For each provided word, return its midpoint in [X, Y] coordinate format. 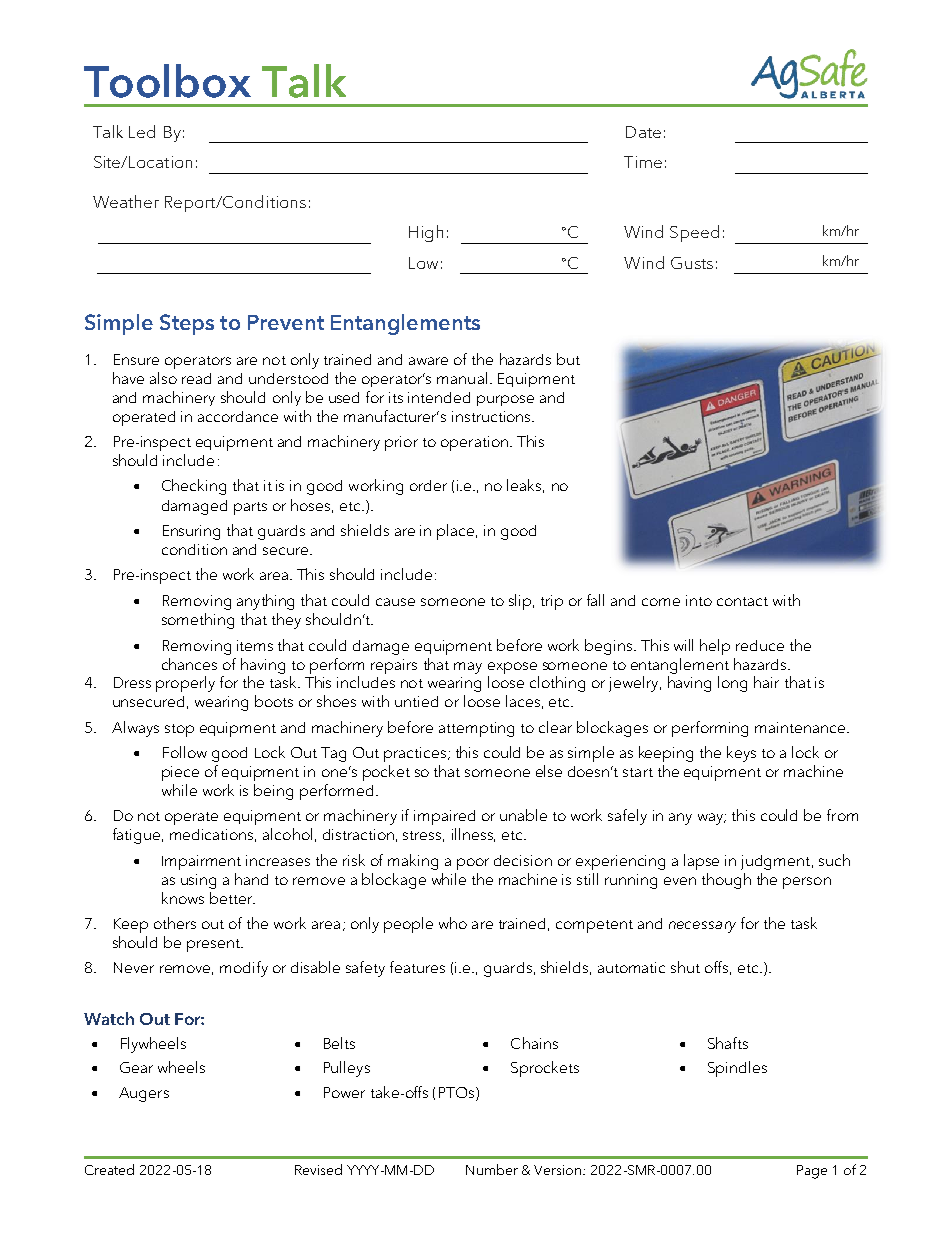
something [198, 621]
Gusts [692, 263]
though [726, 881]
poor [473, 864]
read [196, 378]
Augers [144, 1094]
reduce [760, 645]
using [198, 881]
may [468, 668]
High [426, 233]
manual [462, 378]
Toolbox [167, 81]
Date [643, 132]
